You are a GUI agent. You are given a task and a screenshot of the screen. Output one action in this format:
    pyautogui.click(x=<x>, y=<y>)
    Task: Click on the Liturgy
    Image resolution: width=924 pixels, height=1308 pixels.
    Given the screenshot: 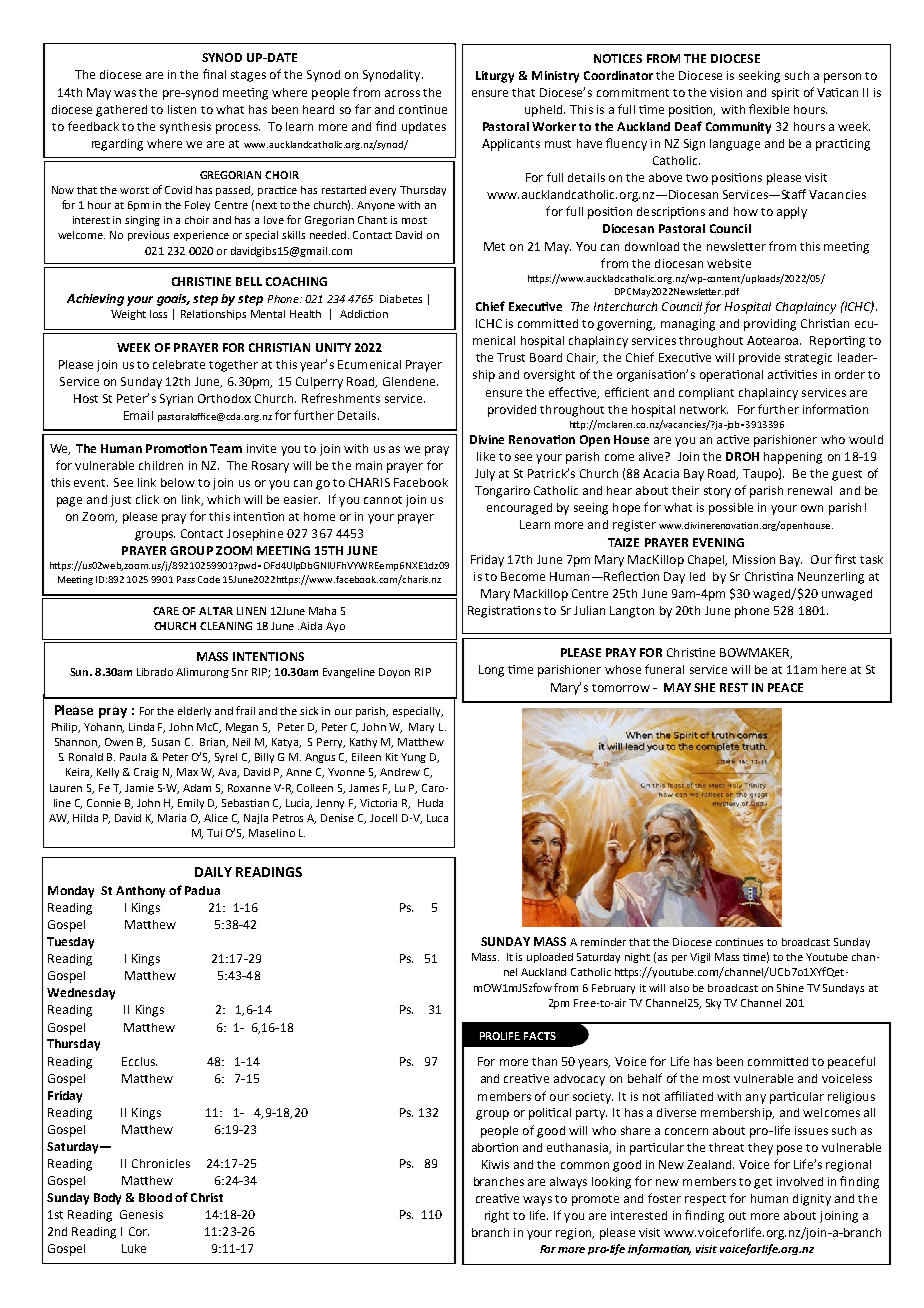 What is the action you would take?
    pyautogui.click(x=495, y=77)
